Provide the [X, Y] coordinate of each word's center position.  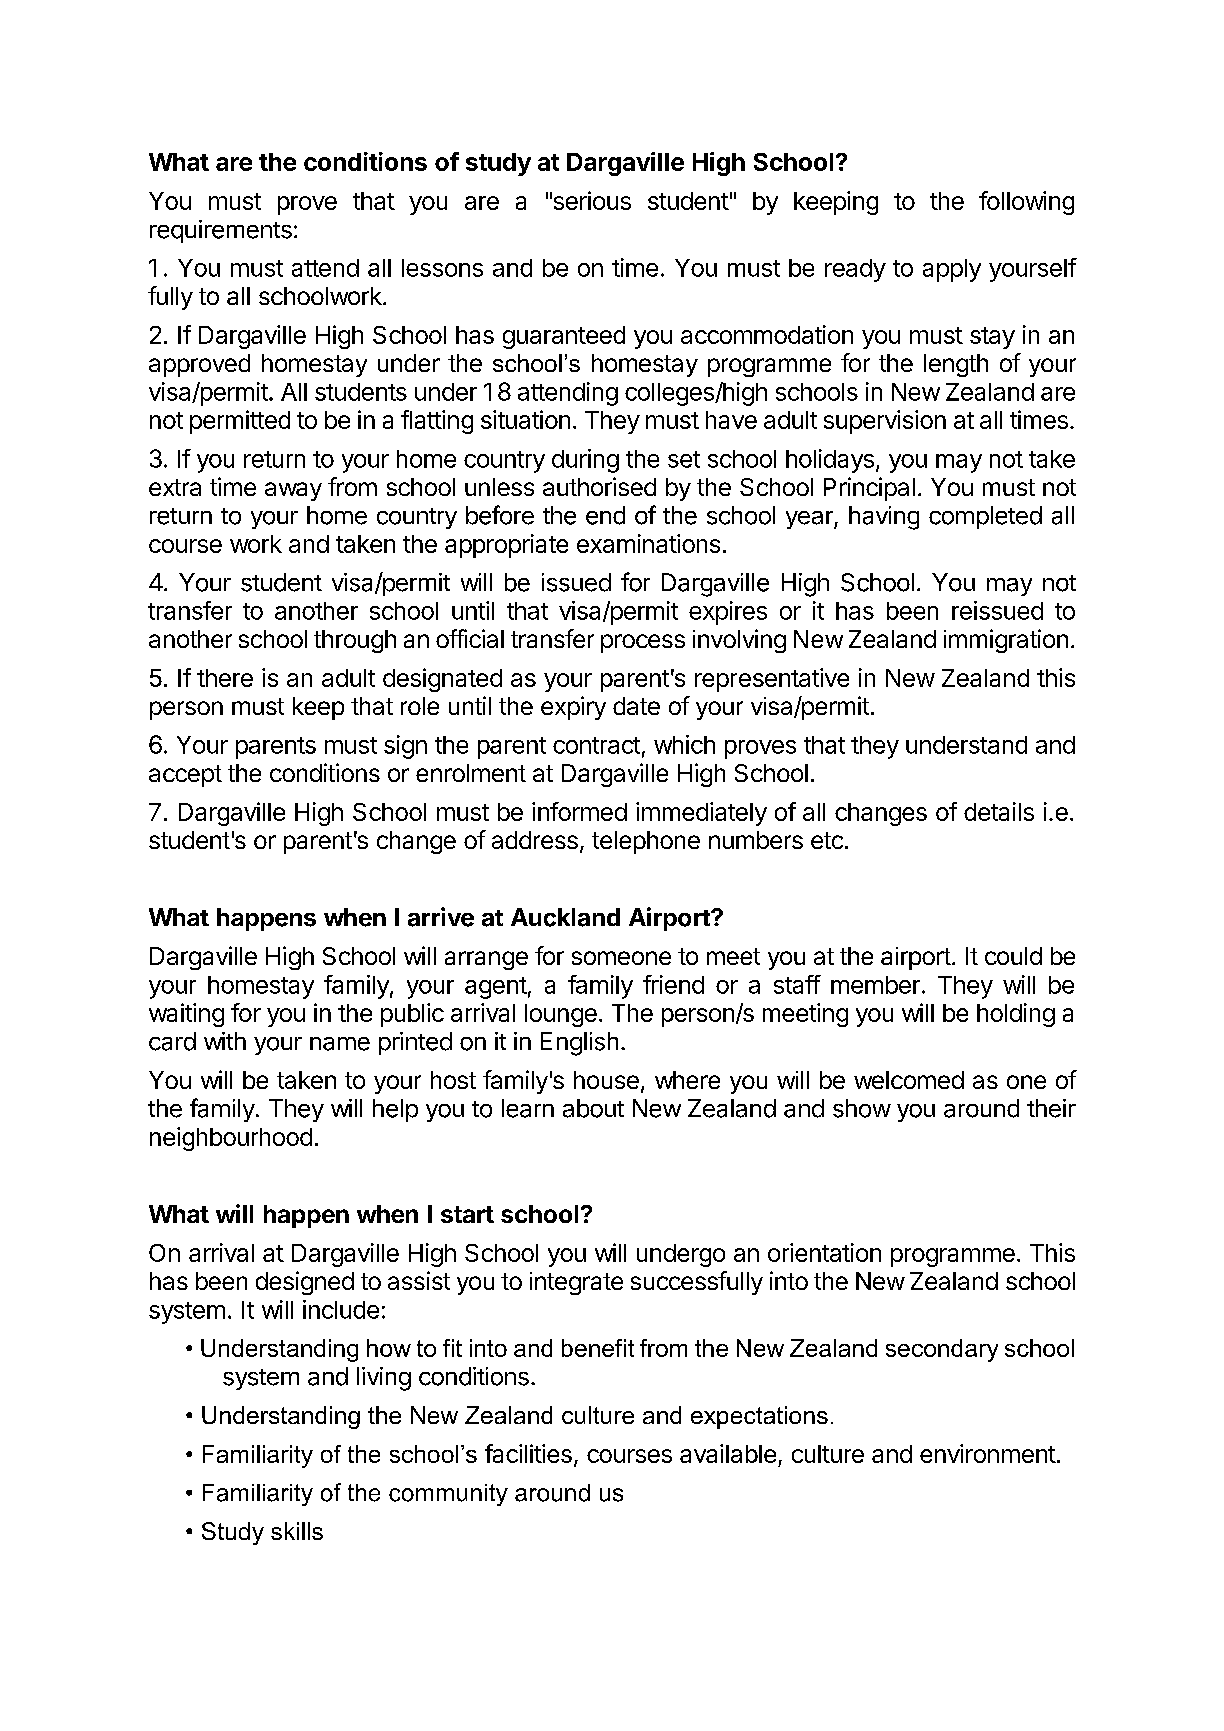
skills [297, 1531]
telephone [646, 842]
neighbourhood [231, 1139]
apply [952, 270]
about [593, 1108]
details [999, 811]
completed [985, 517]
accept [185, 776]
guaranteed [564, 337]
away [293, 491]
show [862, 1108]
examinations [648, 543]
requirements [221, 231]
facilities [528, 1453]
